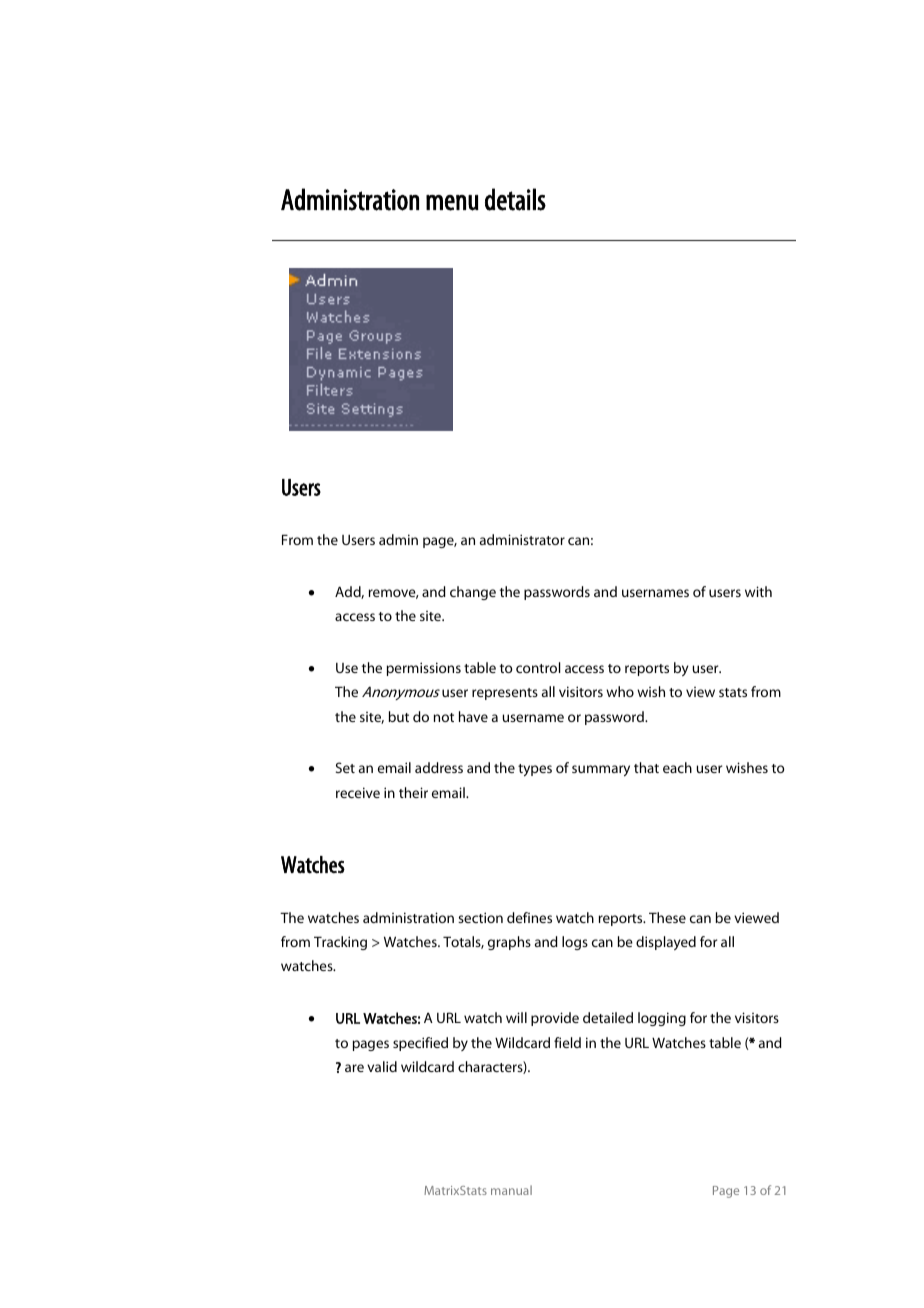  Describe the element at coordinates (758, 591) in the page. I see `with` at that location.
